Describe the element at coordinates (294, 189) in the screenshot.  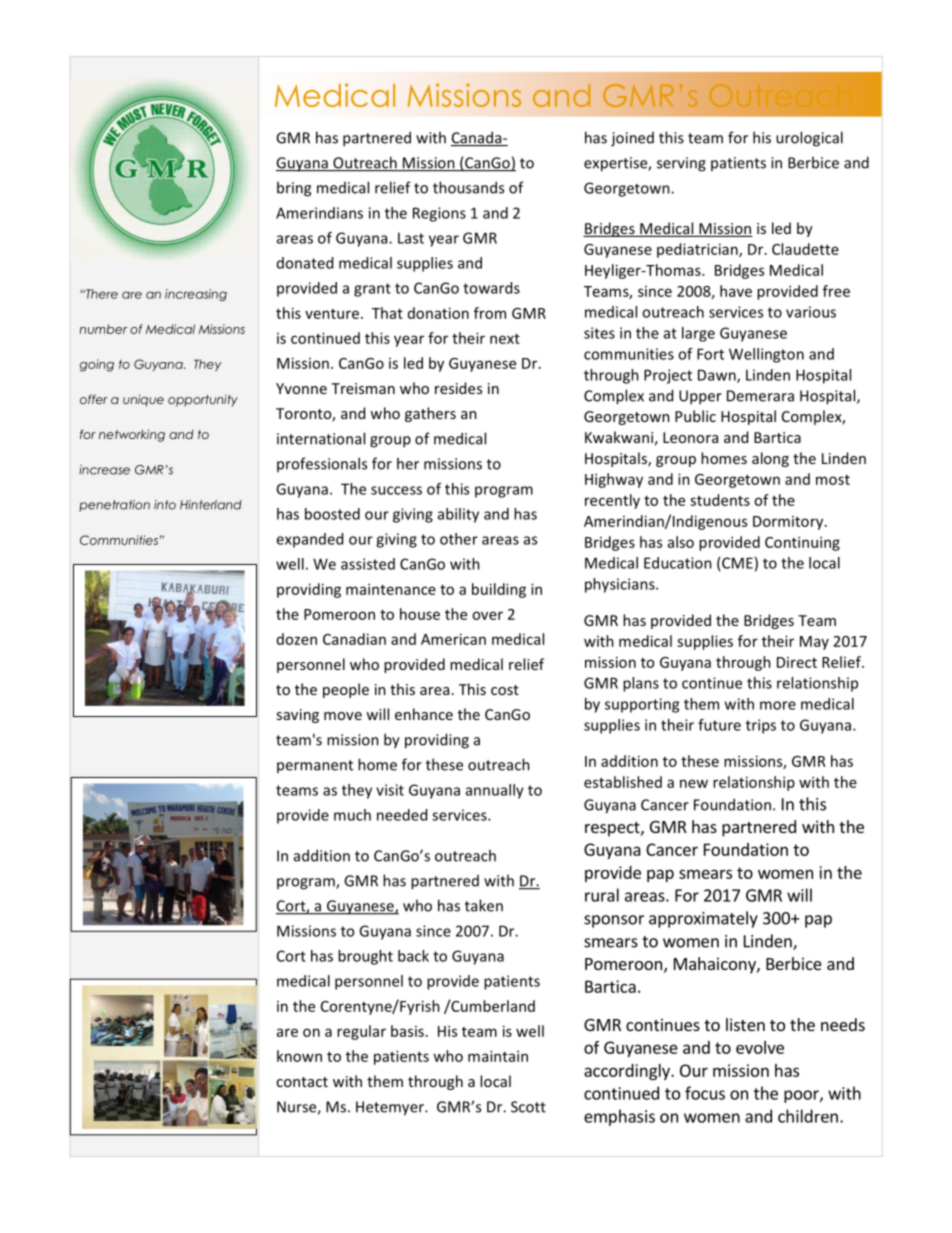
I see `bring` at that location.
